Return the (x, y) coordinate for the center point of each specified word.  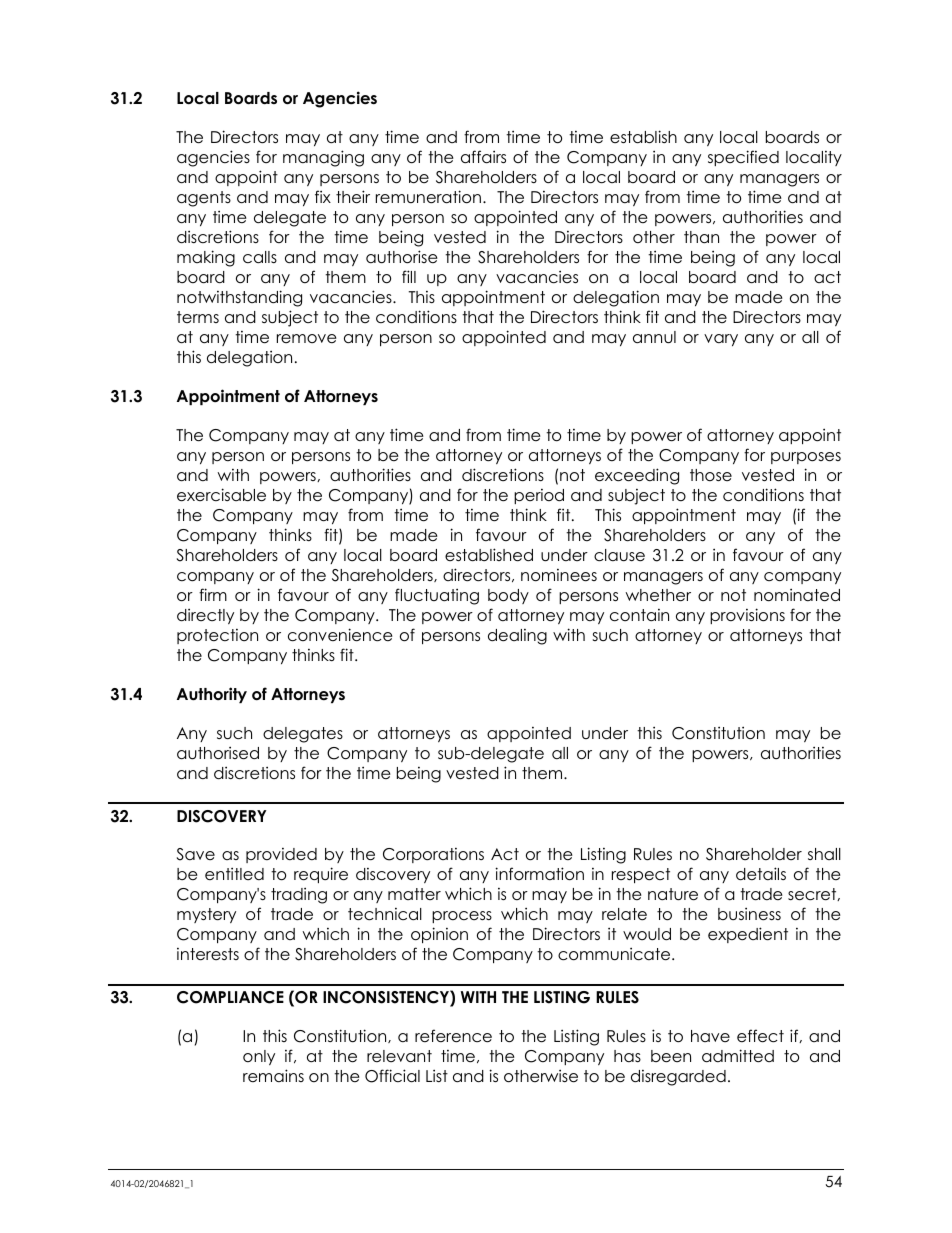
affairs (483, 157)
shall (824, 854)
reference (453, 1036)
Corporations (433, 855)
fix (323, 196)
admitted (738, 1056)
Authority (212, 695)
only (259, 1057)
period (539, 496)
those (711, 475)
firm (213, 594)
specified (743, 158)
